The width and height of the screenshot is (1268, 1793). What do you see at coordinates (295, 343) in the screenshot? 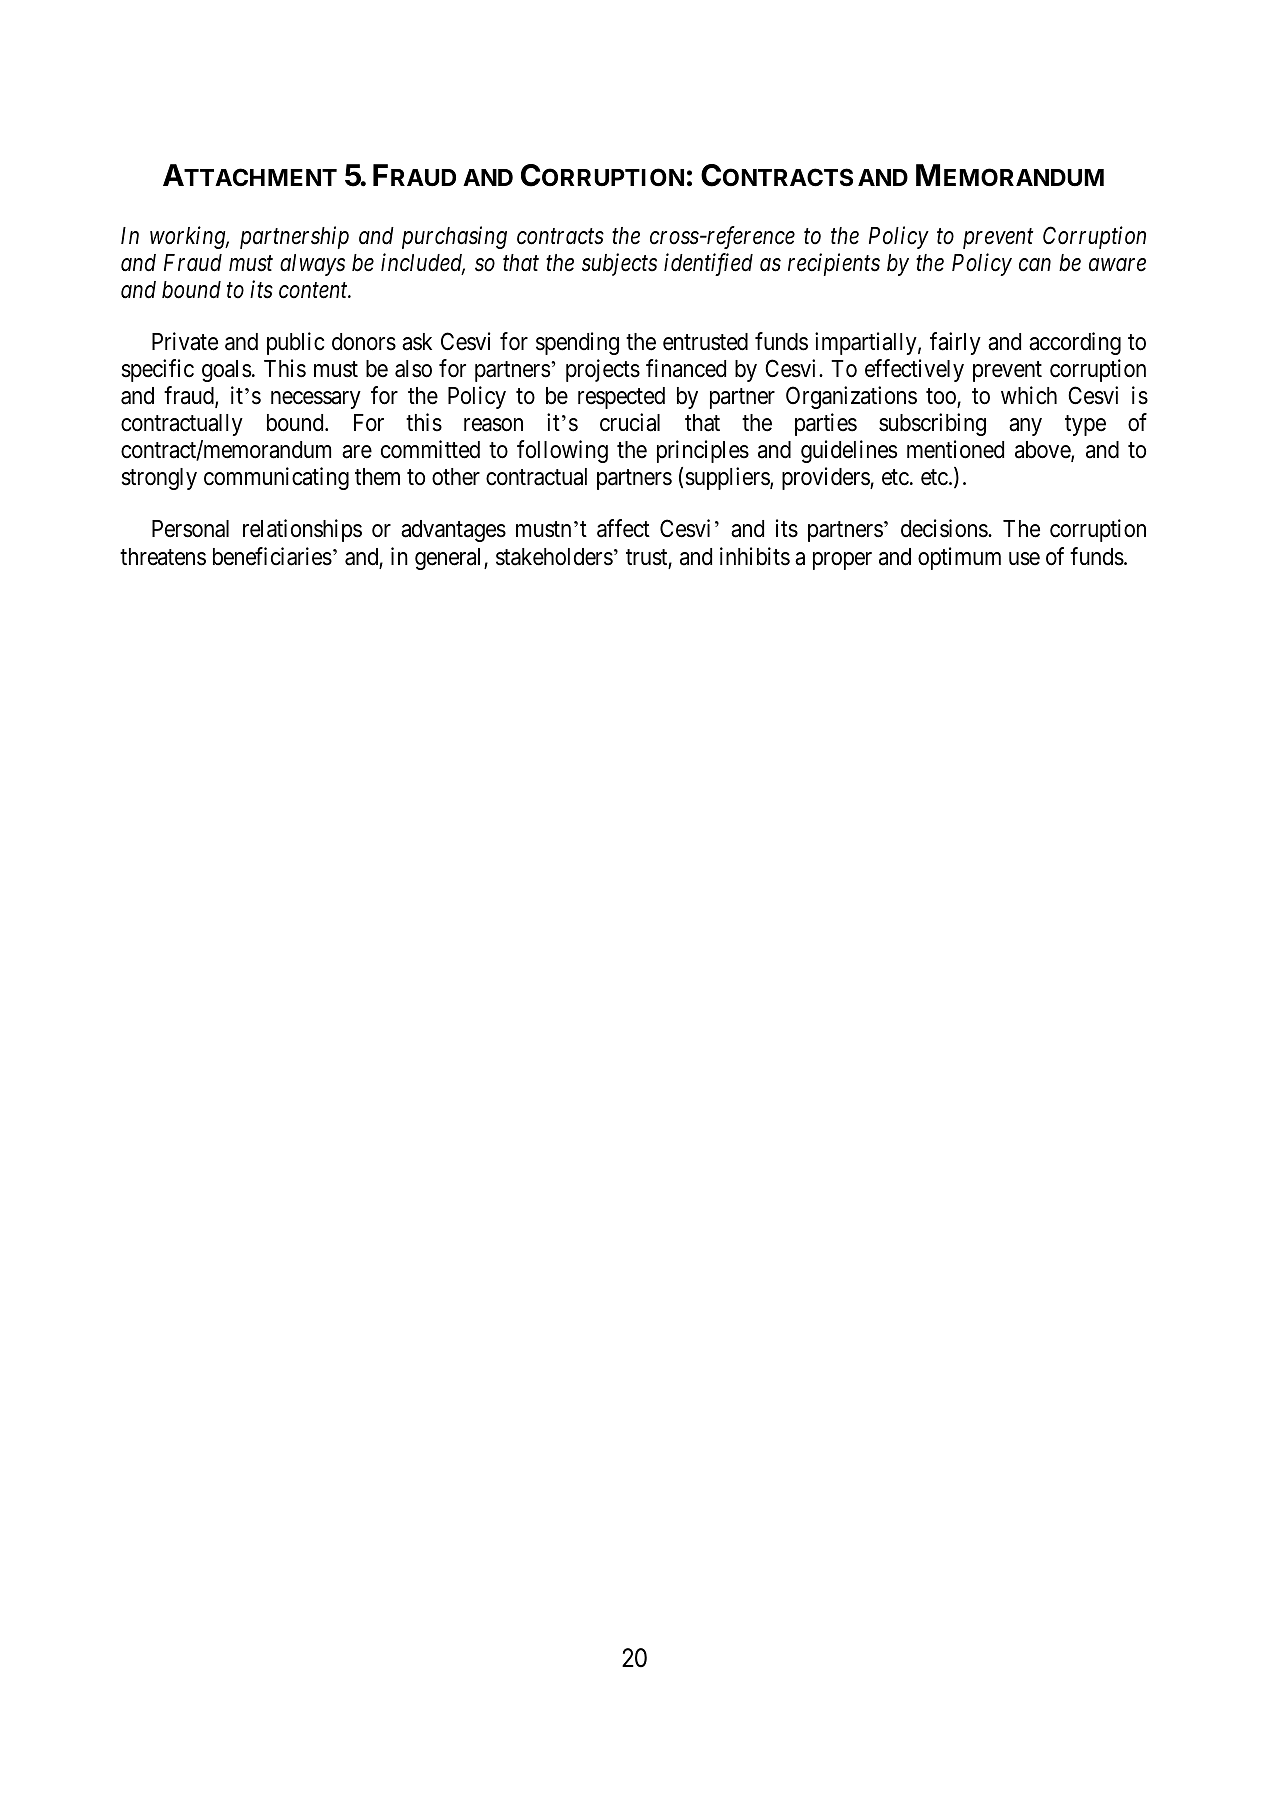
I see `public` at bounding box center [295, 343].
